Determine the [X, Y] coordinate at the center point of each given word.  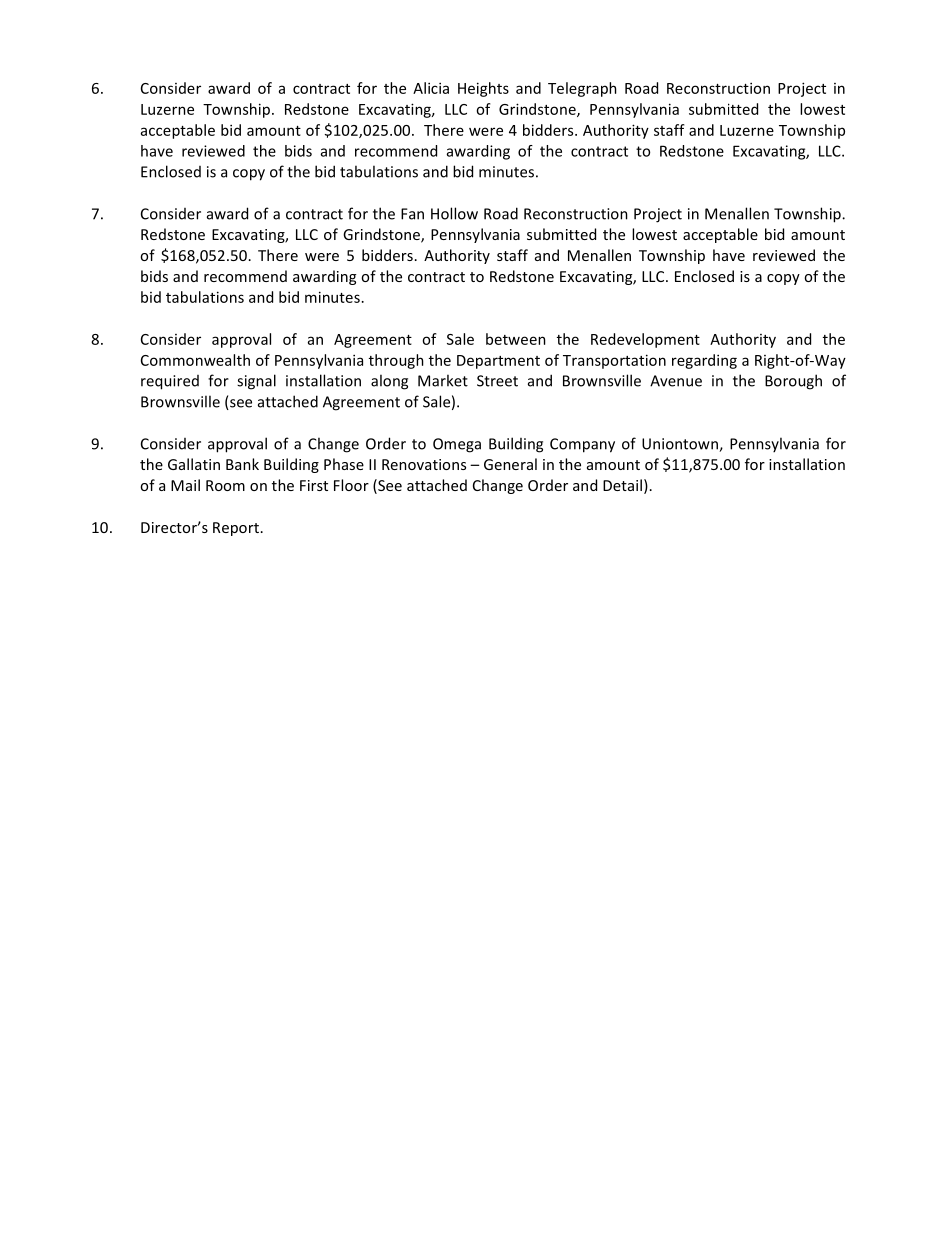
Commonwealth [195, 360]
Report [236, 529]
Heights [483, 89]
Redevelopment [645, 340]
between [516, 339]
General [510, 464]
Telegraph [582, 89]
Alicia [431, 88]
